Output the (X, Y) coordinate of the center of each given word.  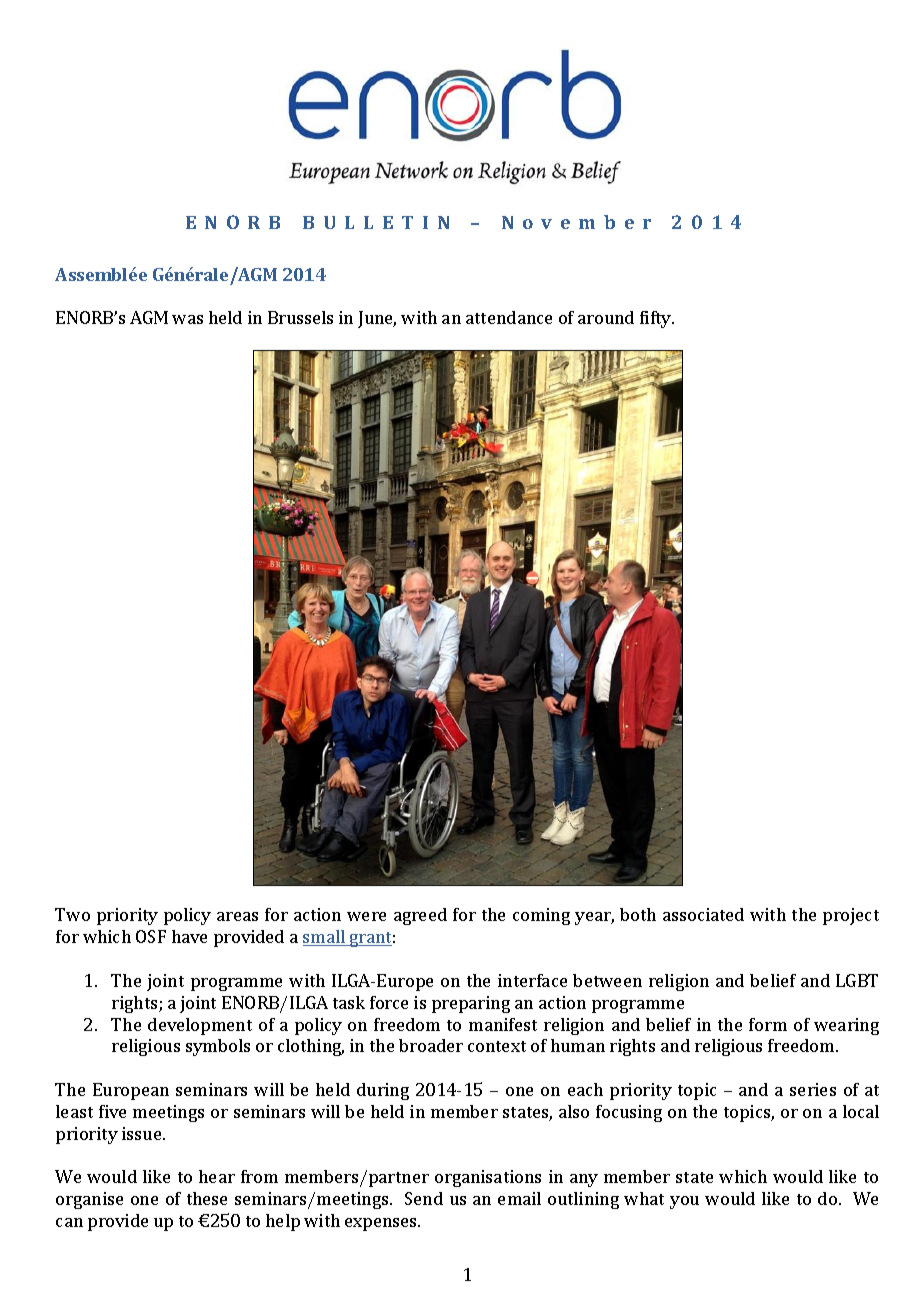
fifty (657, 319)
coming (541, 916)
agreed (420, 916)
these (207, 1198)
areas (237, 916)
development (200, 1026)
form (768, 1024)
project (851, 916)
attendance (509, 317)
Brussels (300, 317)
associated (703, 914)
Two (72, 914)
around (606, 317)
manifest (503, 1024)
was (187, 319)
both (638, 914)
